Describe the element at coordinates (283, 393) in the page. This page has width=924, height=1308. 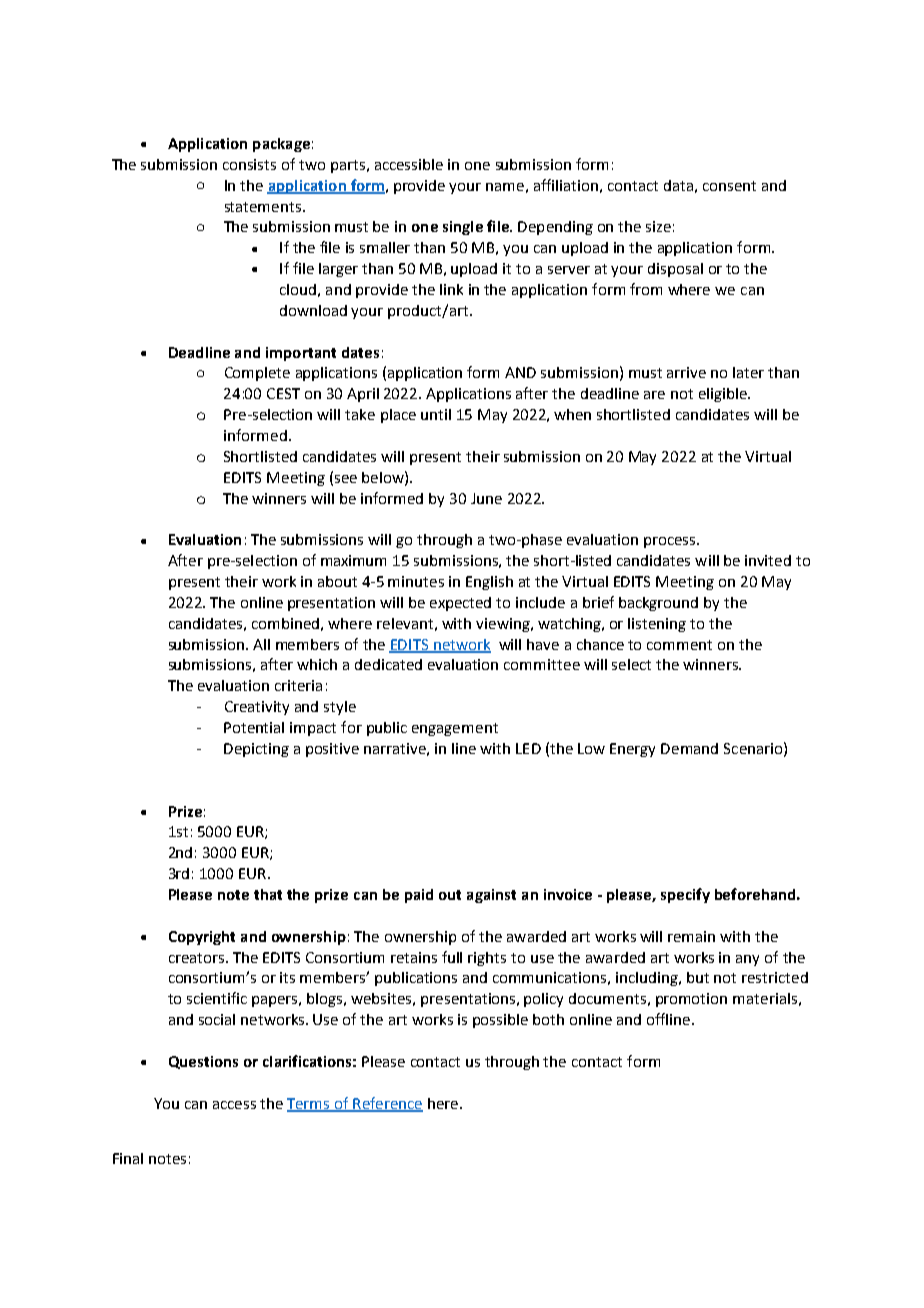
I see `CEST` at that location.
